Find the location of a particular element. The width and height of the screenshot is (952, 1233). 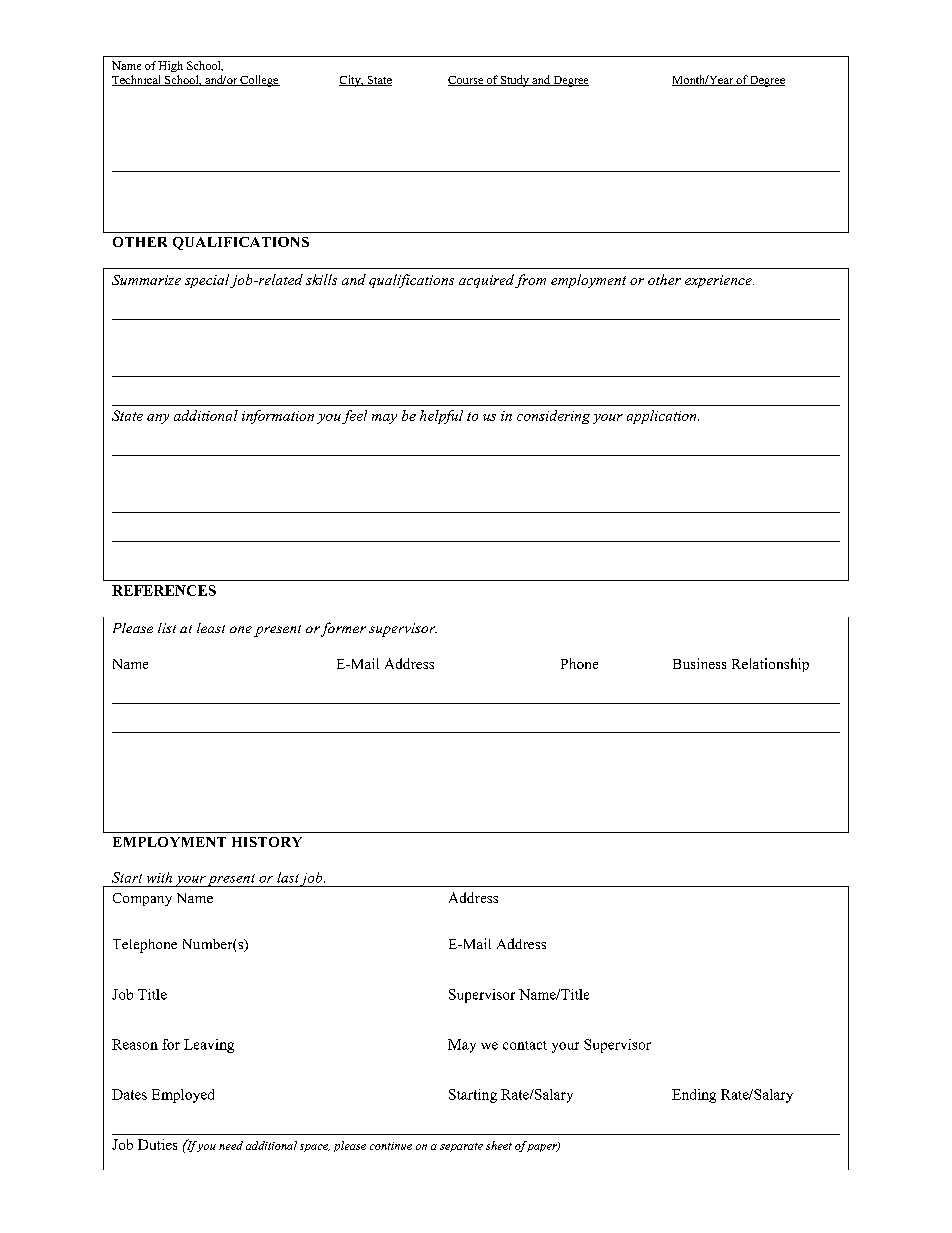

former is located at coordinates (343, 629).
